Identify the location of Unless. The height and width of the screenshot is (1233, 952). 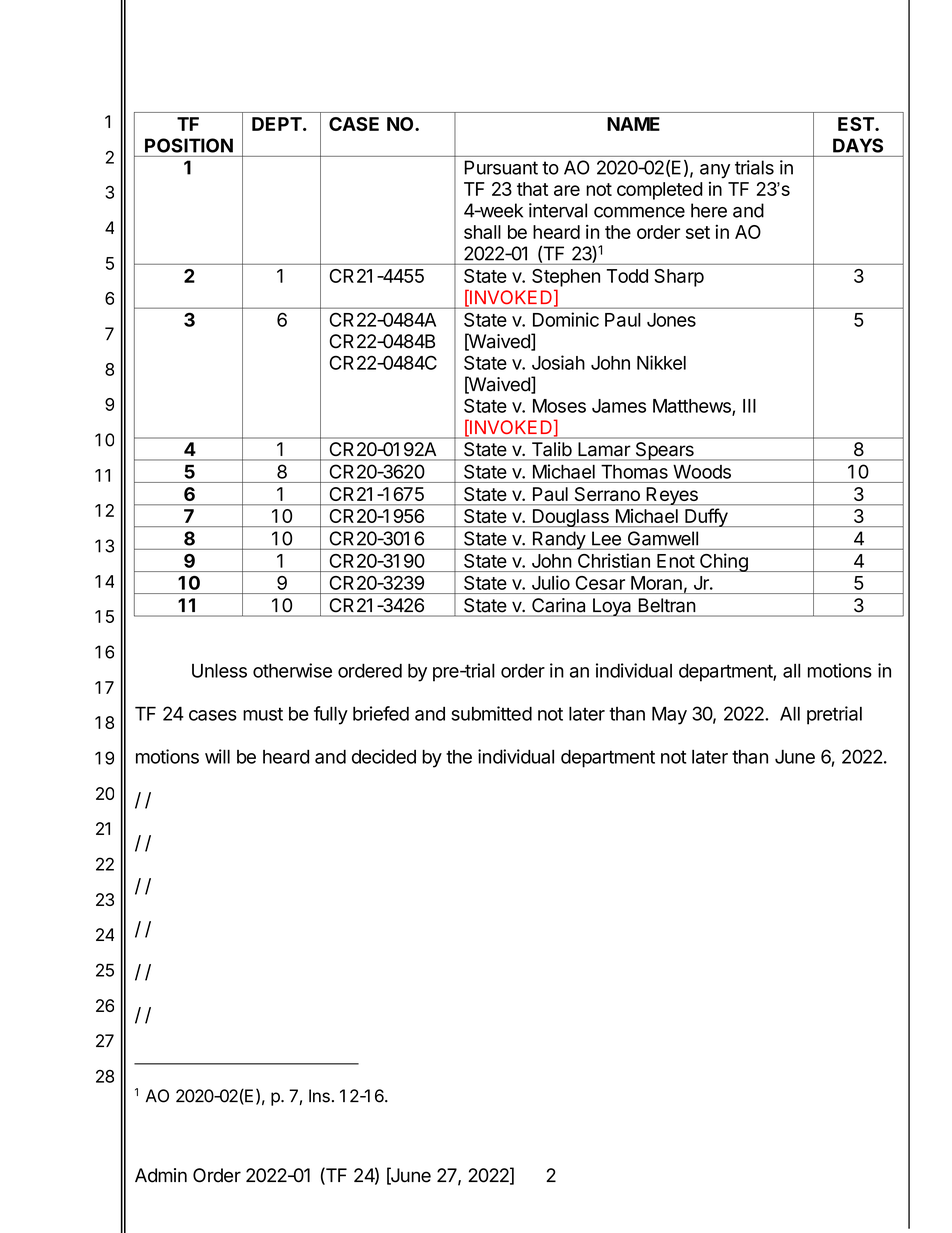
(219, 670).
